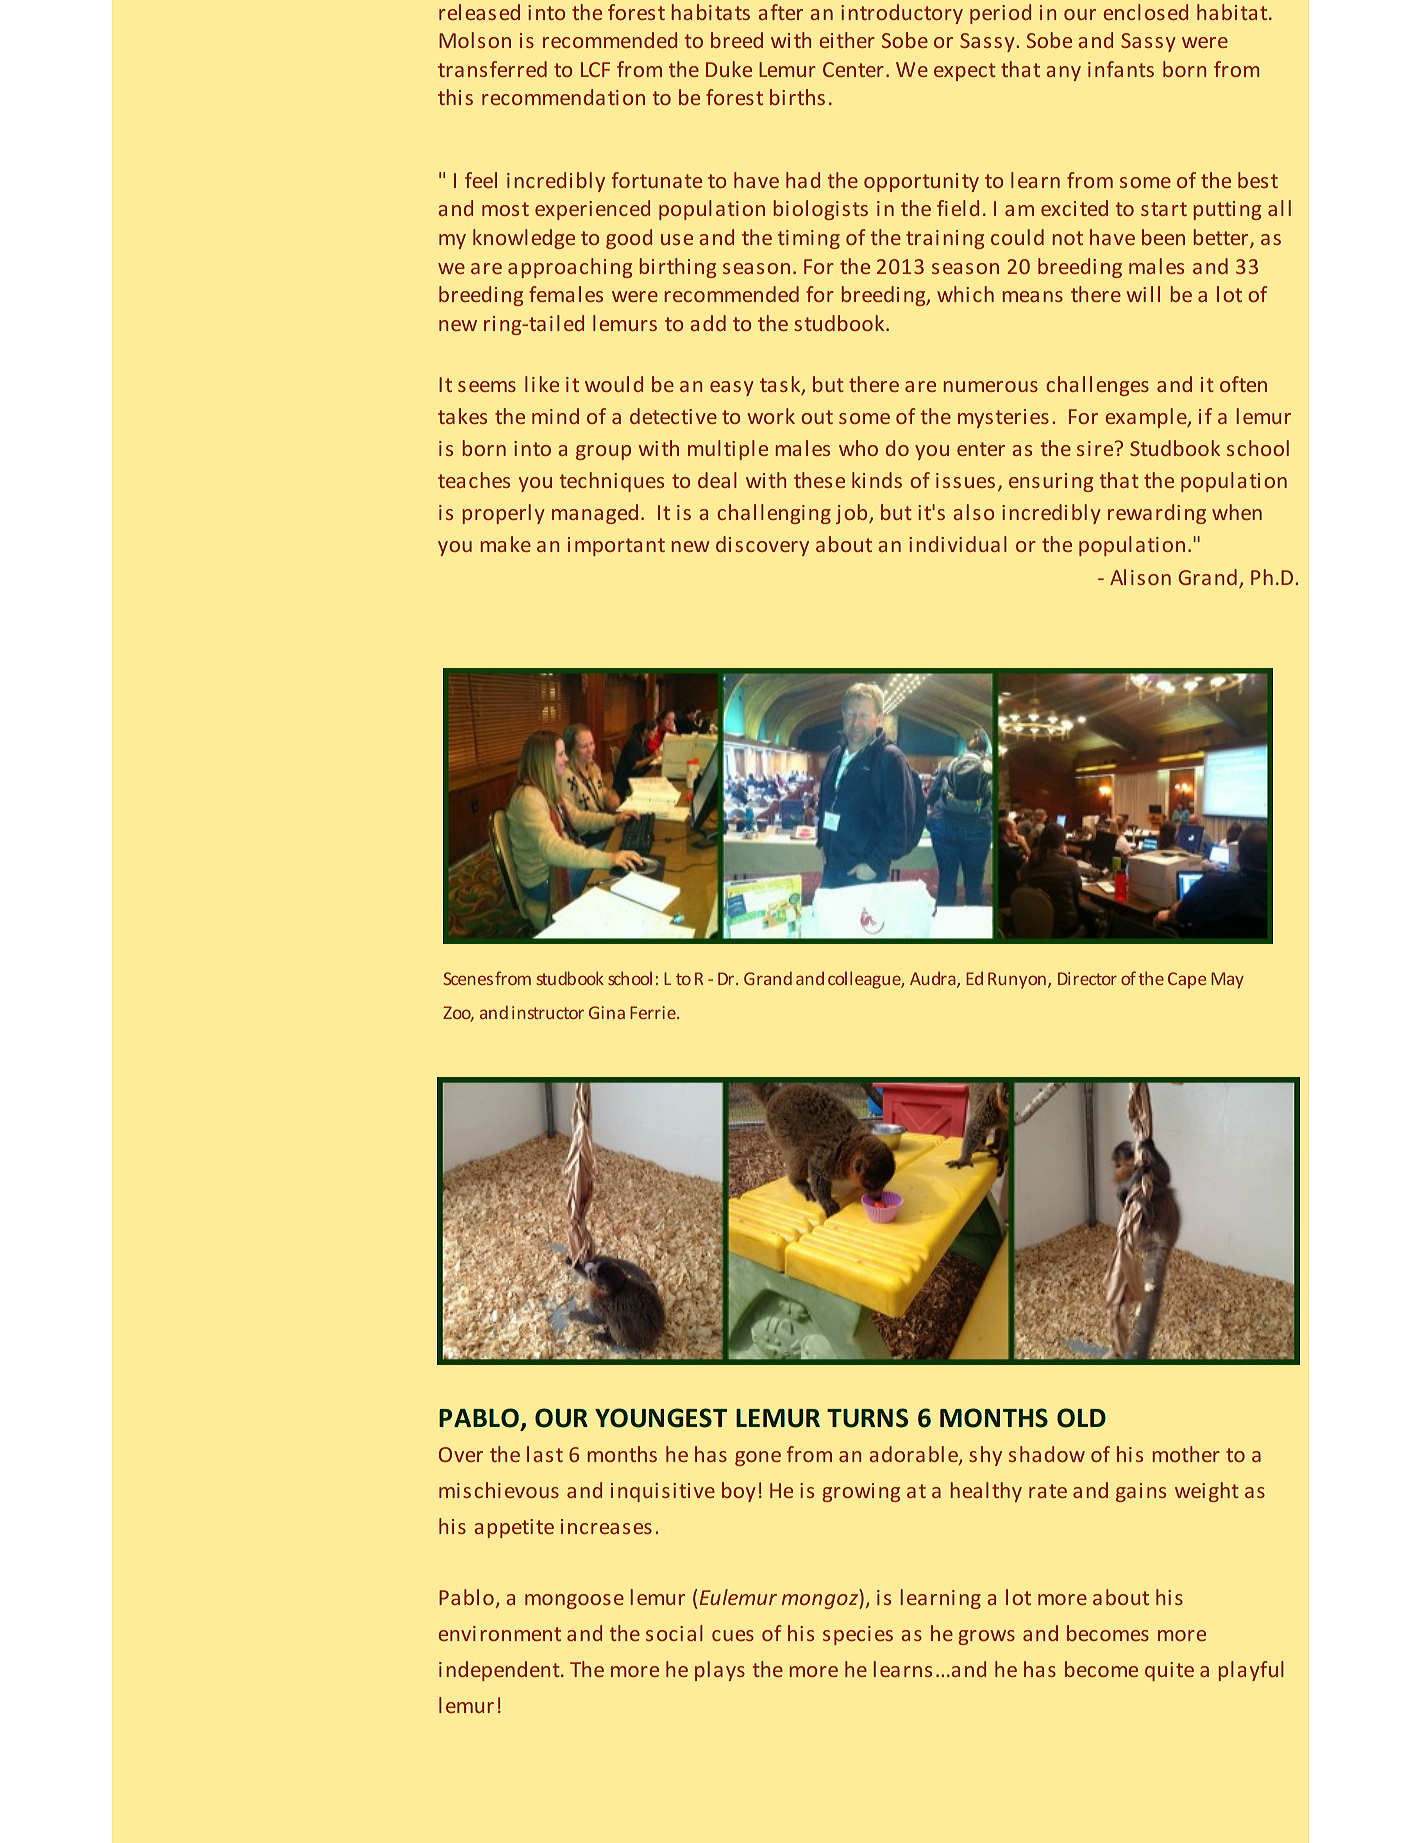  I want to click on YOUNGEST, so click(661, 1418).
